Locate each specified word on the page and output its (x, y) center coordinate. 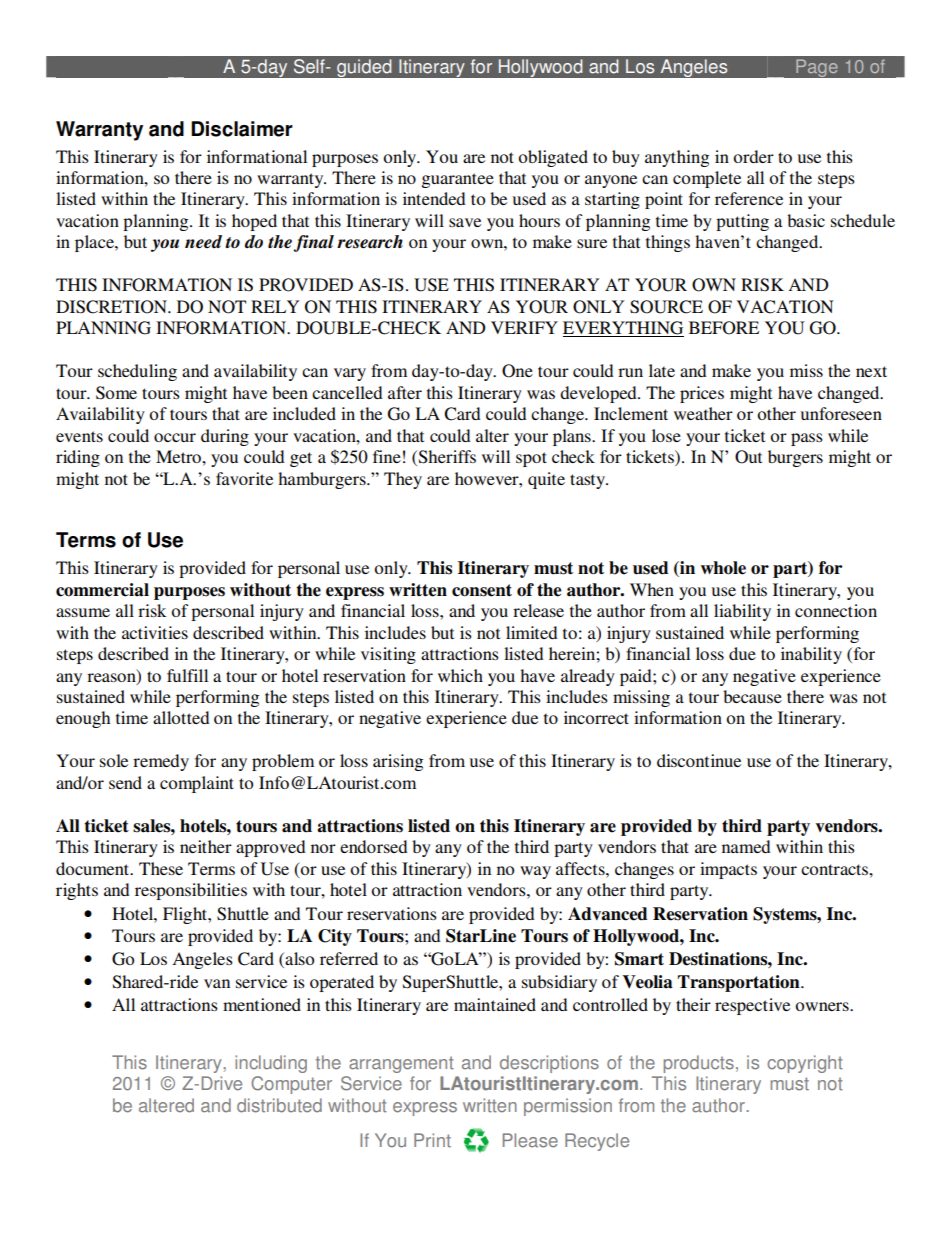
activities (155, 632)
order (753, 156)
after (405, 392)
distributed (279, 1105)
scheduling (137, 372)
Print (432, 1140)
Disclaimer (242, 129)
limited (532, 632)
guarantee (458, 180)
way (535, 872)
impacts (728, 870)
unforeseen (841, 413)
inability (811, 655)
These (161, 868)
